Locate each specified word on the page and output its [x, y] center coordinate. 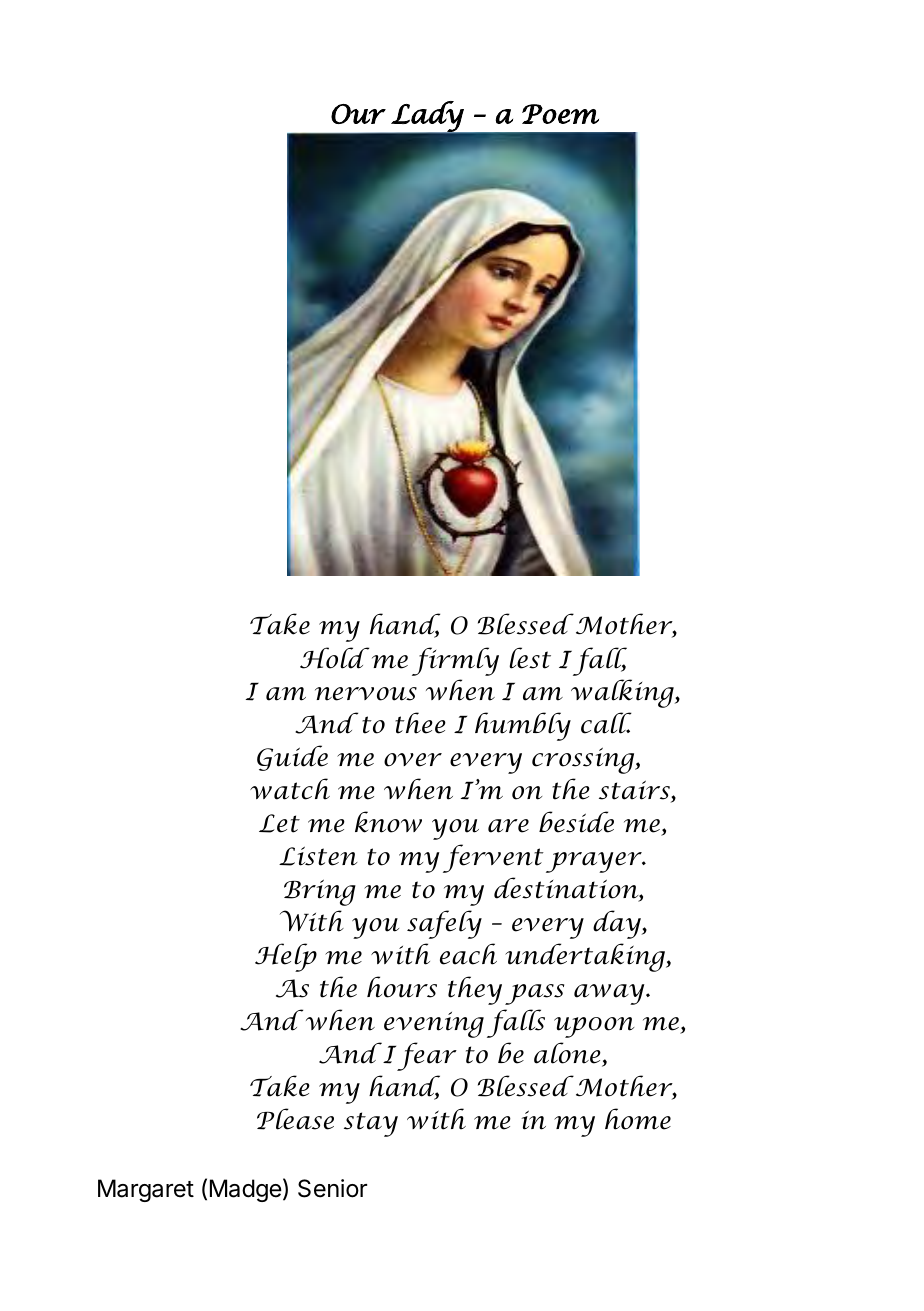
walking [623, 693]
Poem [560, 114]
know [388, 822]
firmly [455, 661]
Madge [246, 1190]
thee [420, 723]
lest [530, 658]
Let [279, 823]
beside [576, 822]
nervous [366, 694]
